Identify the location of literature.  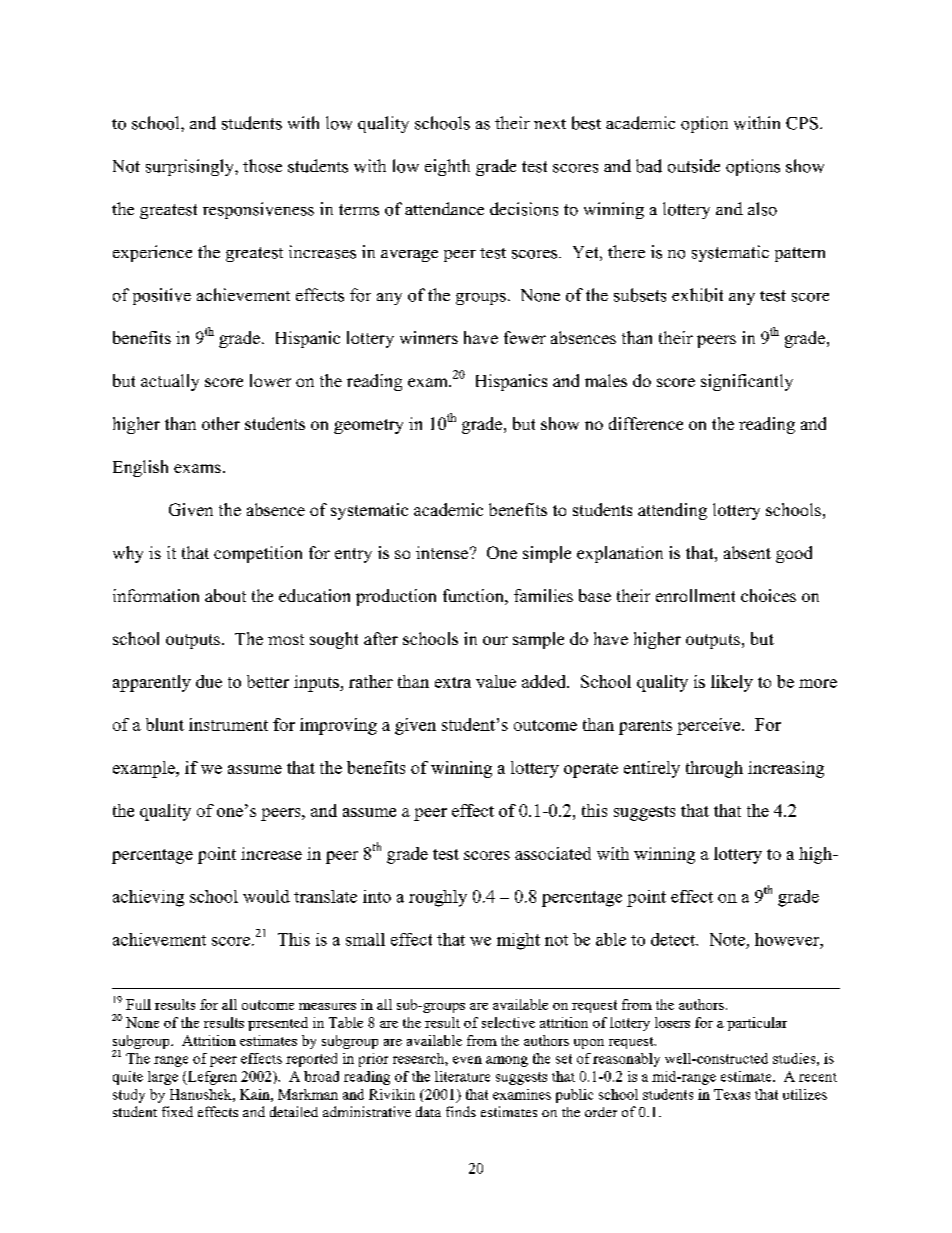
(462, 1076).
